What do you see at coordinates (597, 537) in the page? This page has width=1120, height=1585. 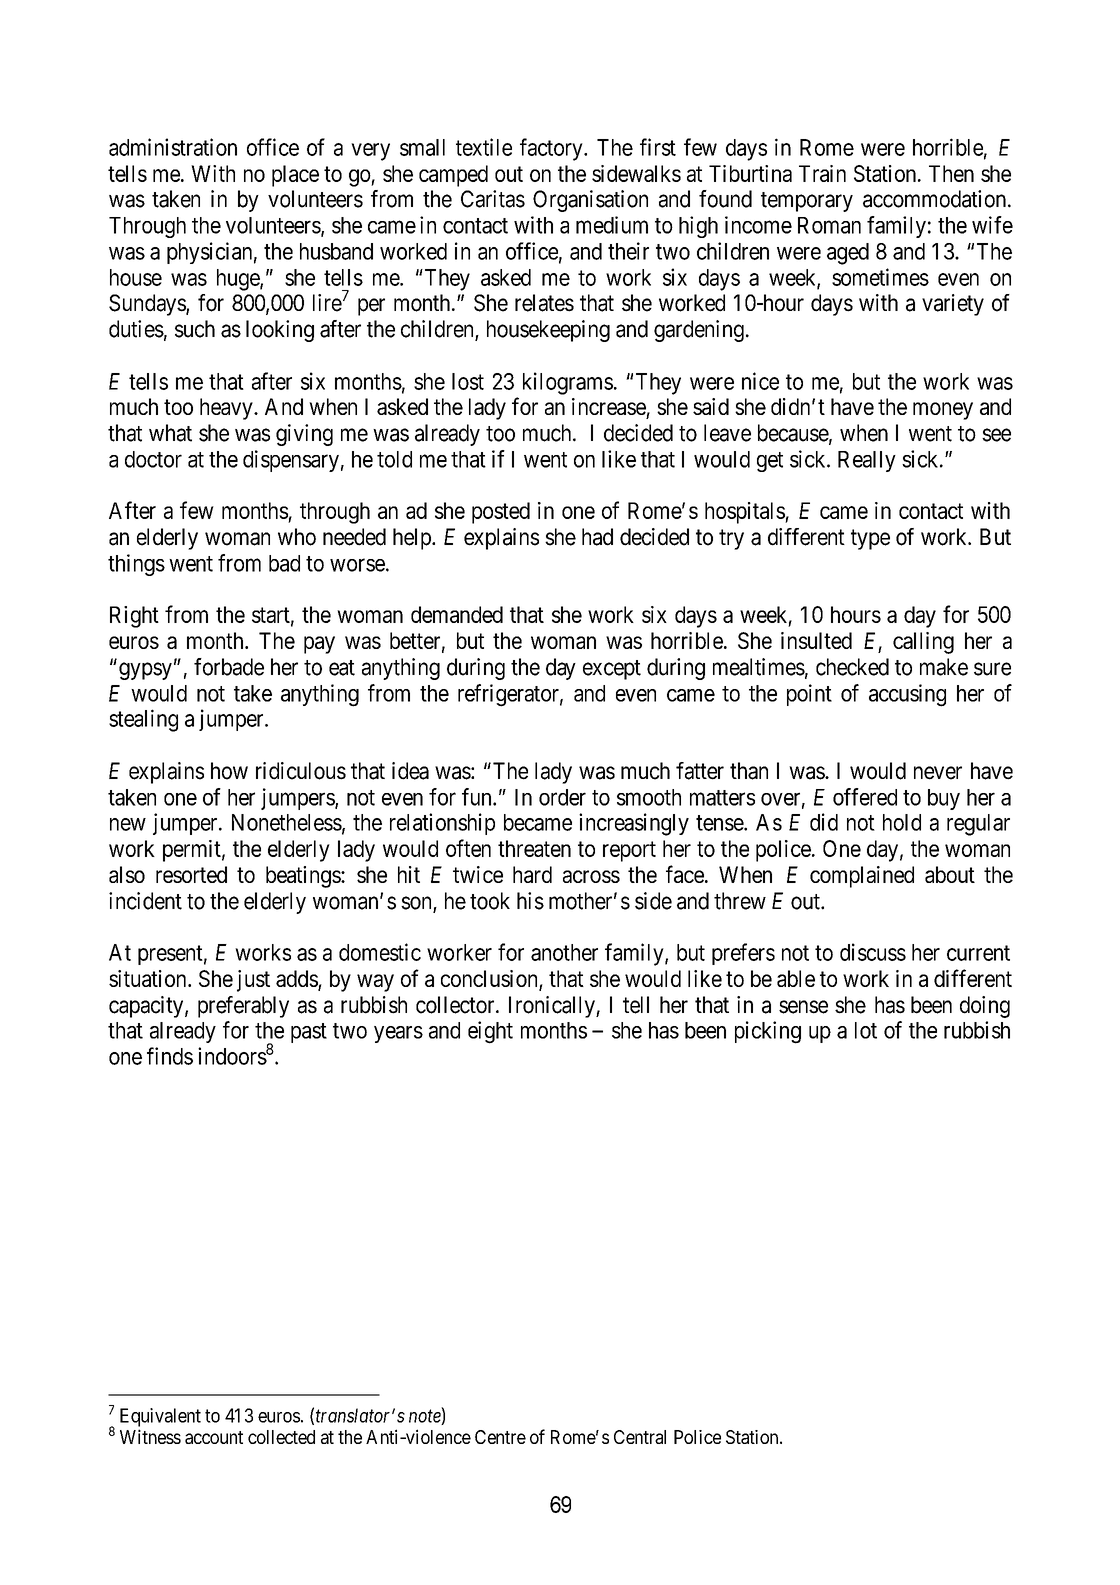 I see `had` at bounding box center [597, 537].
